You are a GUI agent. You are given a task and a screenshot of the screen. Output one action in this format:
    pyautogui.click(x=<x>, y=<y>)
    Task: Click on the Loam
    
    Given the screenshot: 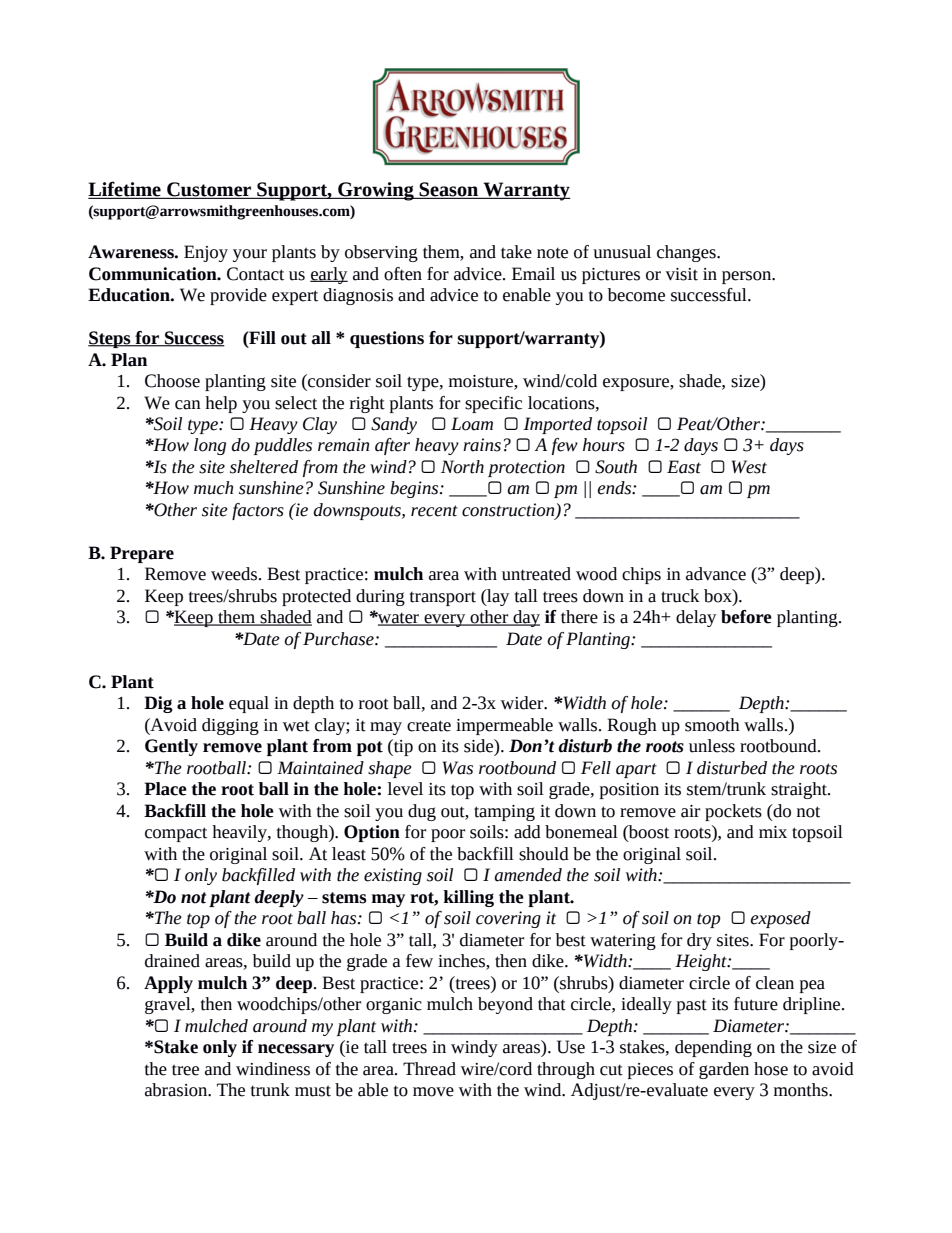 What is the action you would take?
    pyautogui.click(x=472, y=424)
